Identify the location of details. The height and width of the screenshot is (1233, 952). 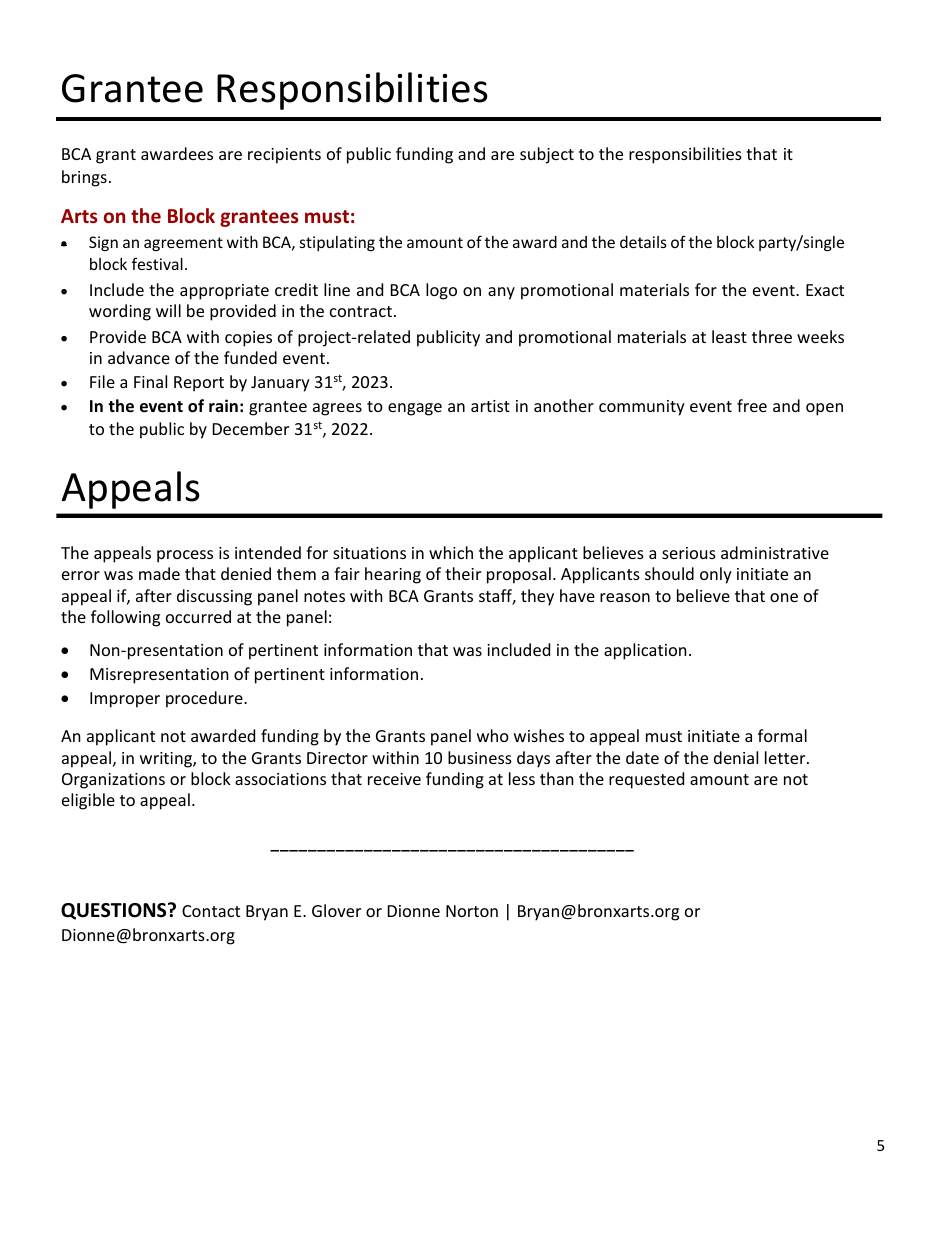
(643, 242).
